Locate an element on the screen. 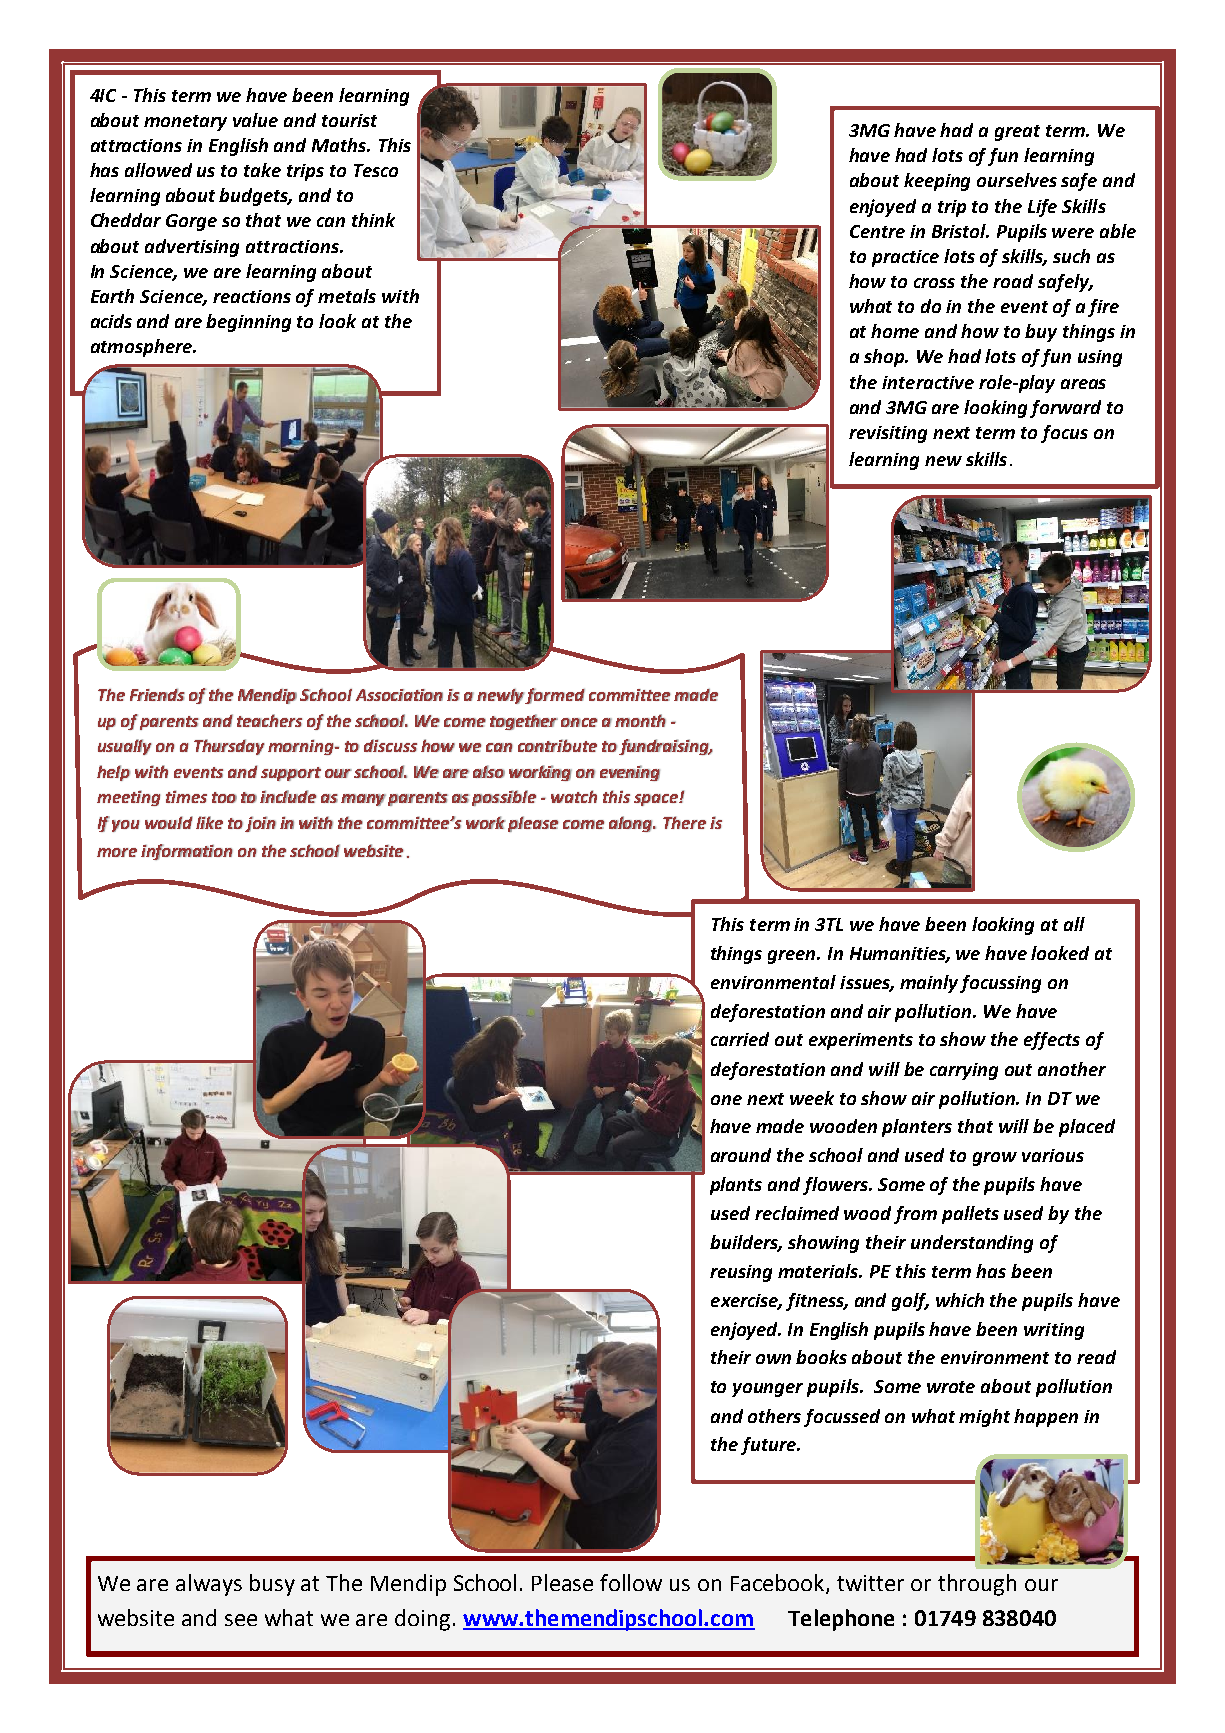  along is located at coordinates (632, 824).
